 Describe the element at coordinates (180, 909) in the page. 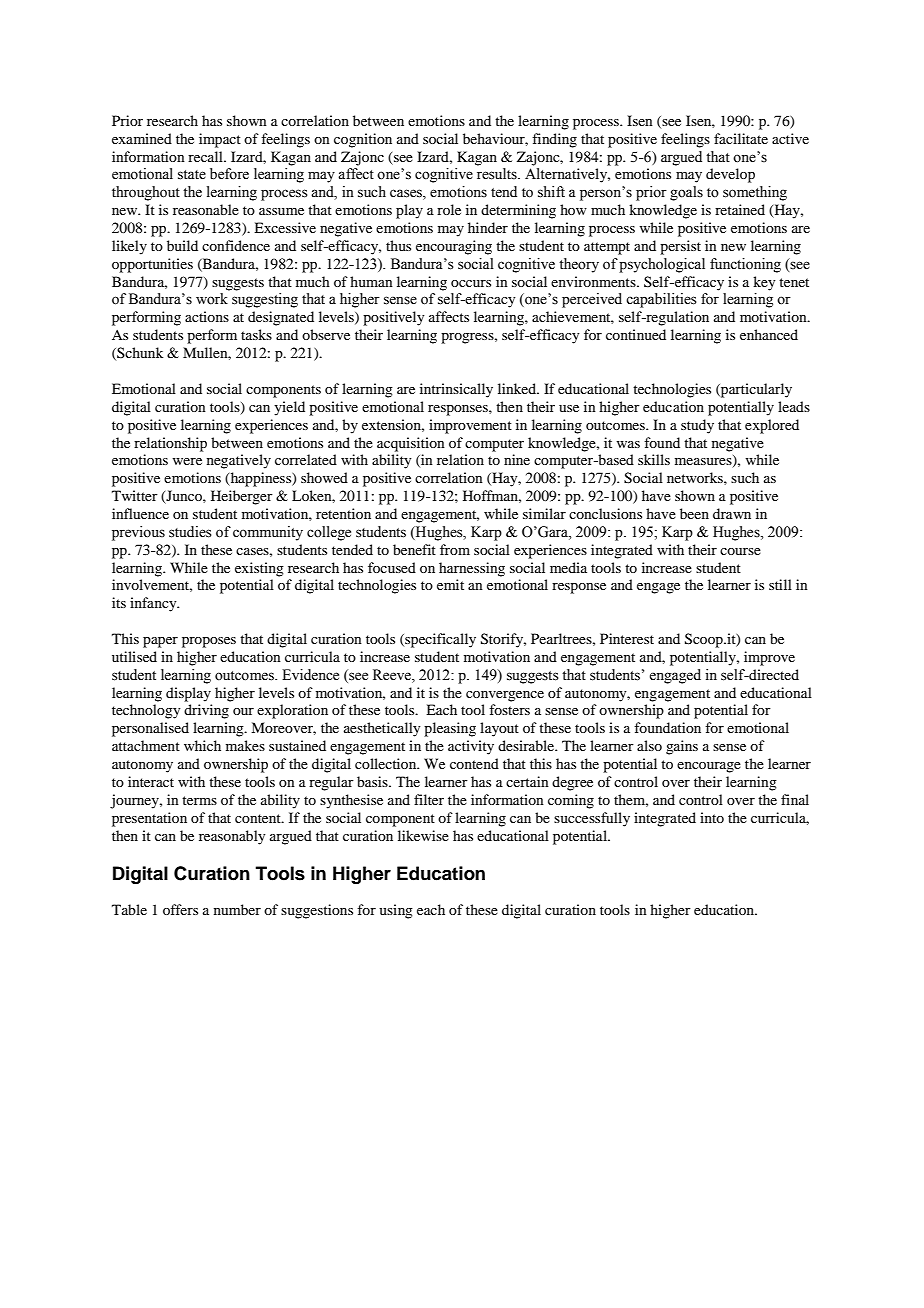

I see `offers` at that location.
